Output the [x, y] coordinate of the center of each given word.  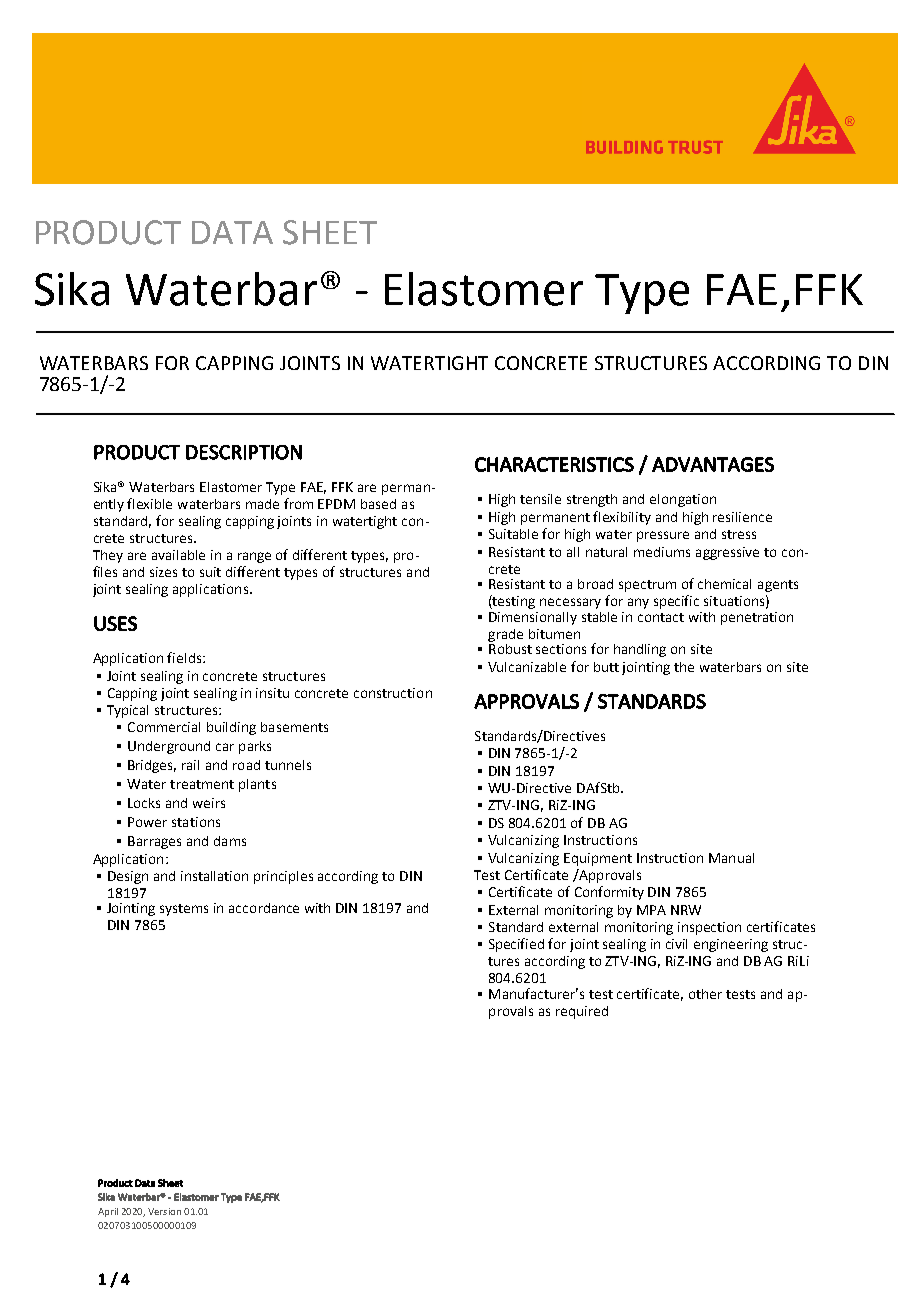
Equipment [598, 859]
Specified [516, 945]
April [108, 1212]
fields [185, 657]
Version [164, 1211]
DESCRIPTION [244, 452]
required [582, 1012]
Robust [510, 647]
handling [640, 650]
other [705, 994]
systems [184, 910]
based [378, 504]
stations [196, 822]
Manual [731, 858]
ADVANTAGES [713, 464]
